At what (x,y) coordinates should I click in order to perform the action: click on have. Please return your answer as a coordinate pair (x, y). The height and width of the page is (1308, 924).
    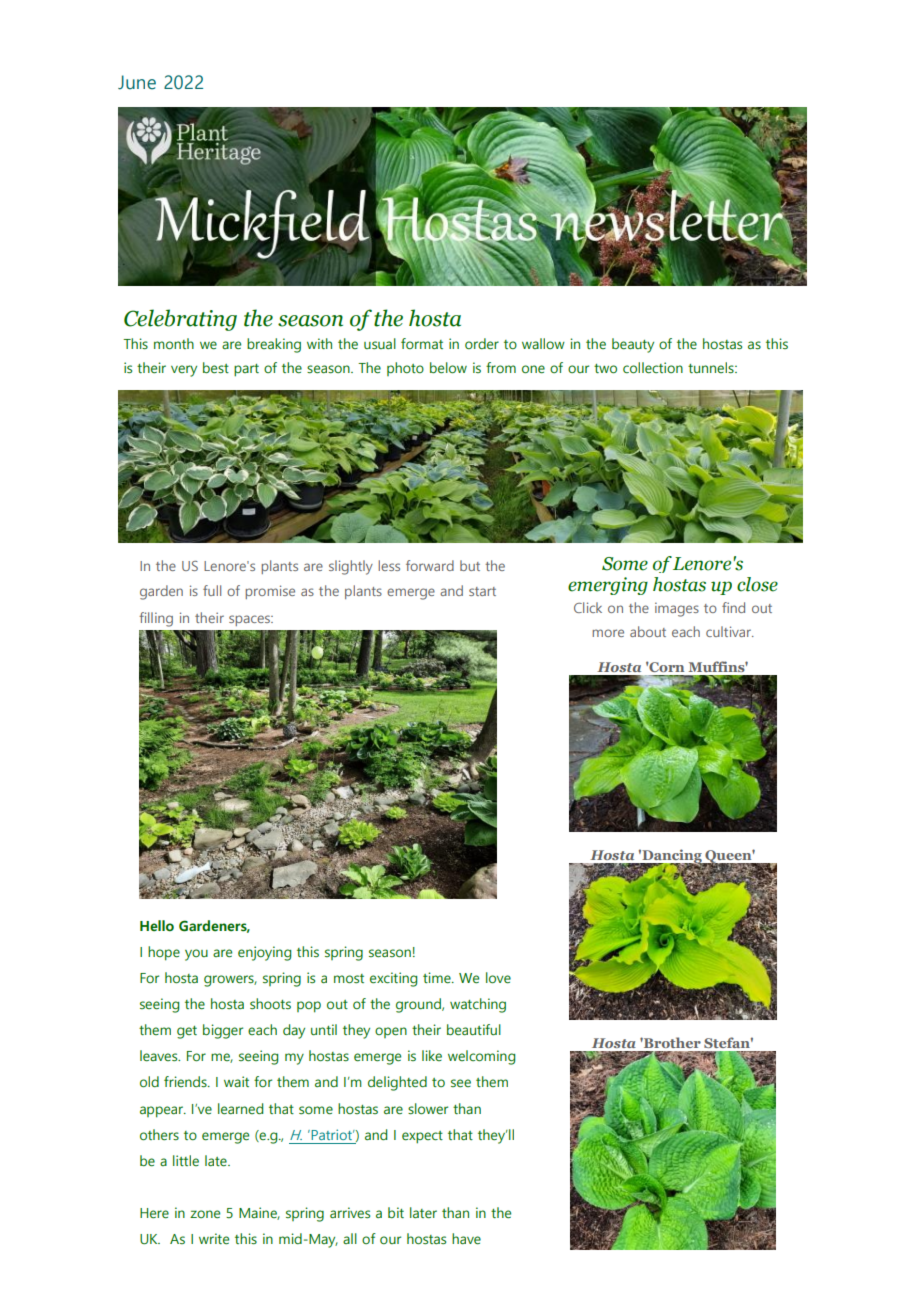
    Looking at the image, I should click on (466, 1239).
